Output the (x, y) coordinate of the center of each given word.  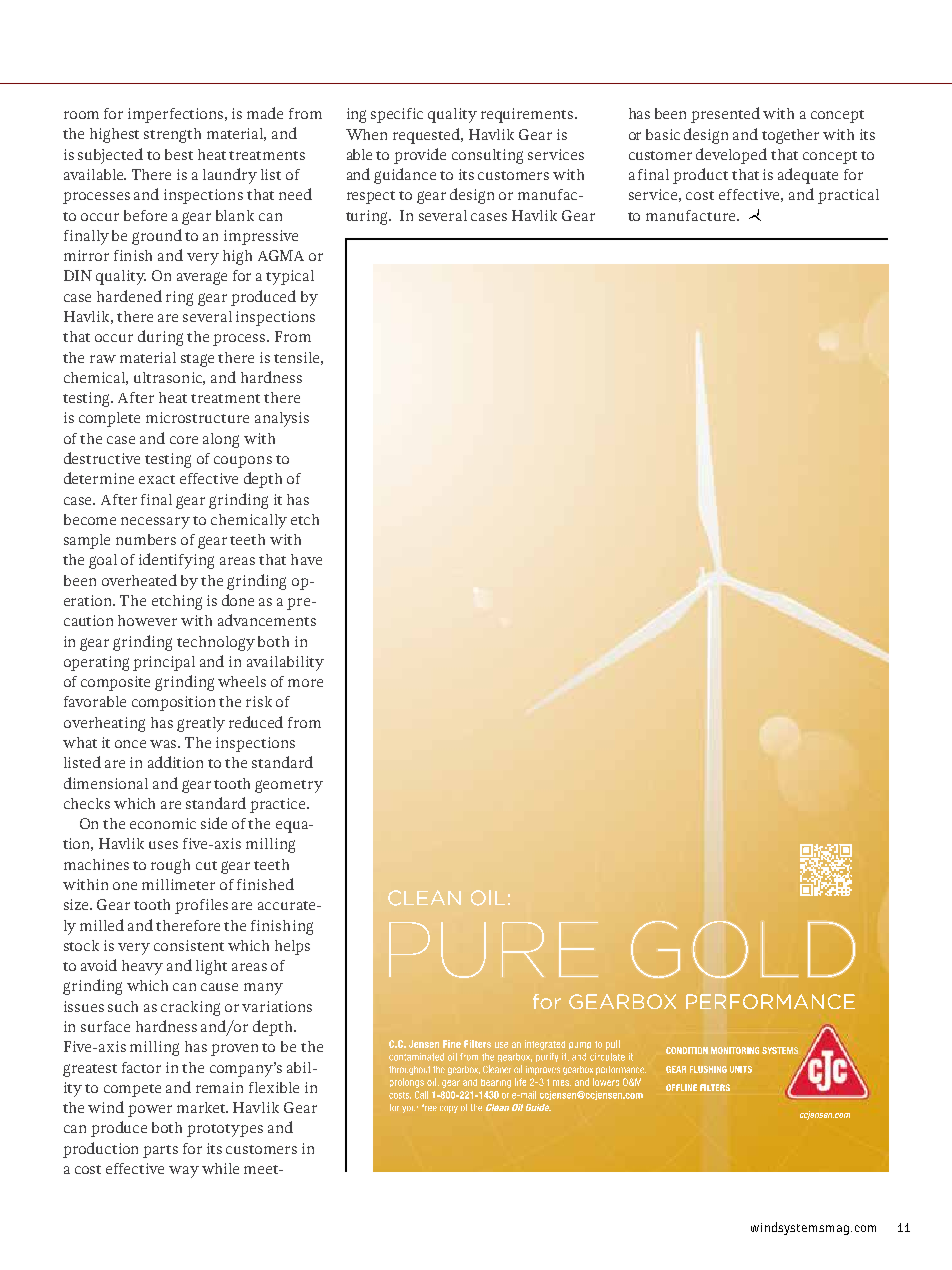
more (305, 683)
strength (172, 135)
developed (731, 156)
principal (164, 663)
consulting (487, 156)
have (306, 559)
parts (160, 1151)
